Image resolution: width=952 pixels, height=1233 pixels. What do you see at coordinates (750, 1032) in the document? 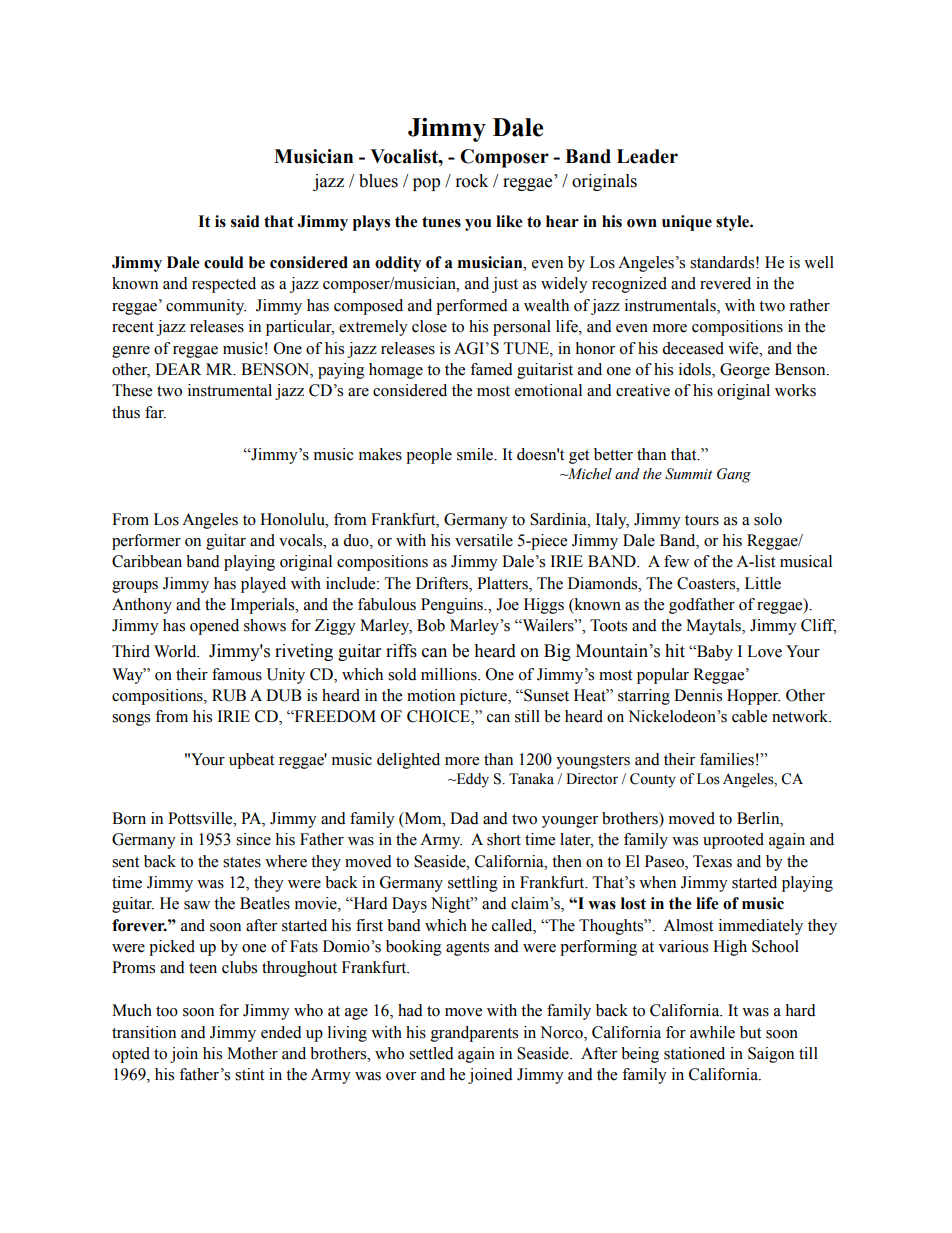
I see `but` at bounding box center [750, 1032].
